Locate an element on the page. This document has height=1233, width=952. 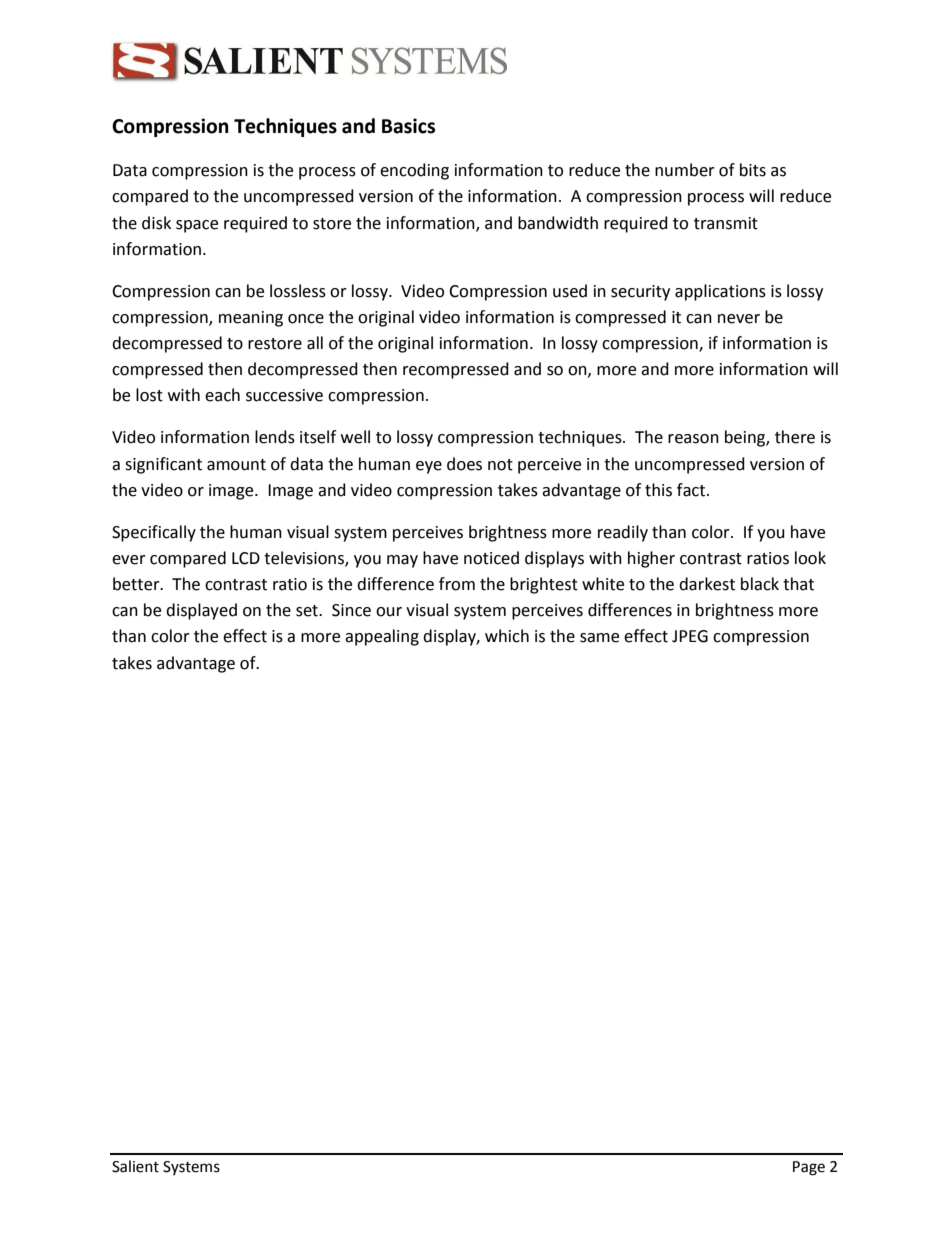
encoding is located at coordinates (414, 171).
